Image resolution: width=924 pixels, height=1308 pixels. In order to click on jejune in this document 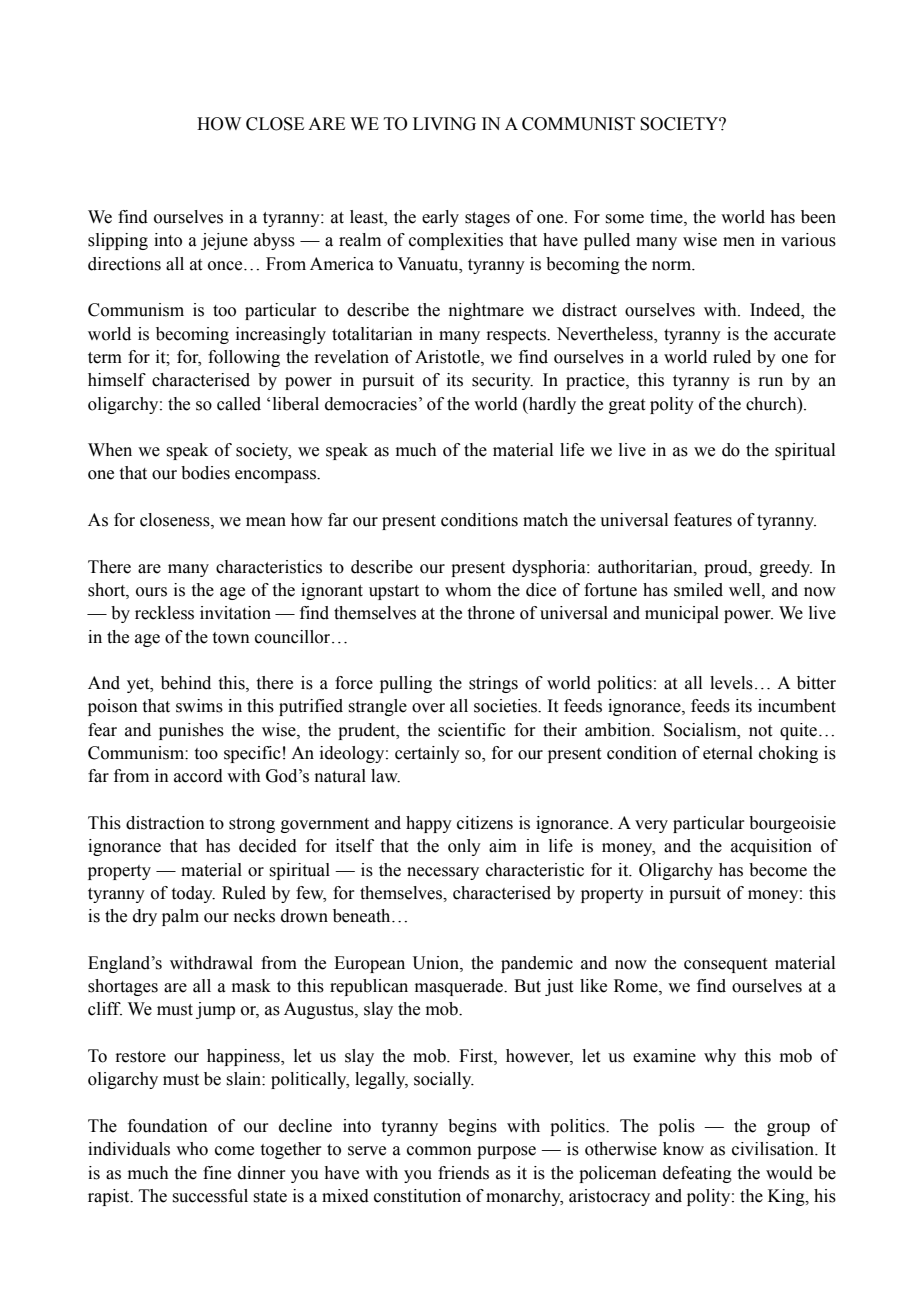, I will do `click(224, 241)`.
